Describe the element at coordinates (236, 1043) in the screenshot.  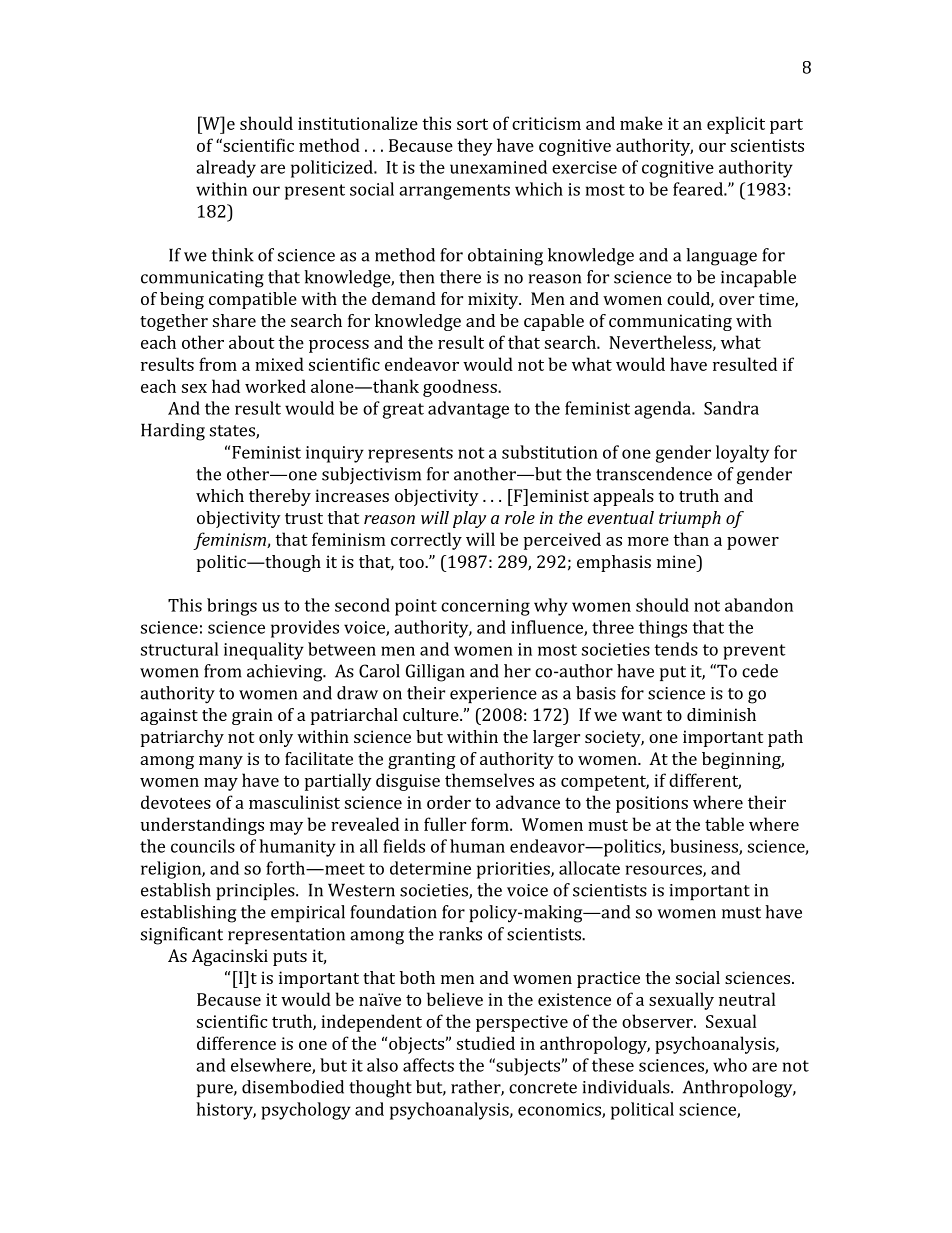
I see `difference` at that location.
